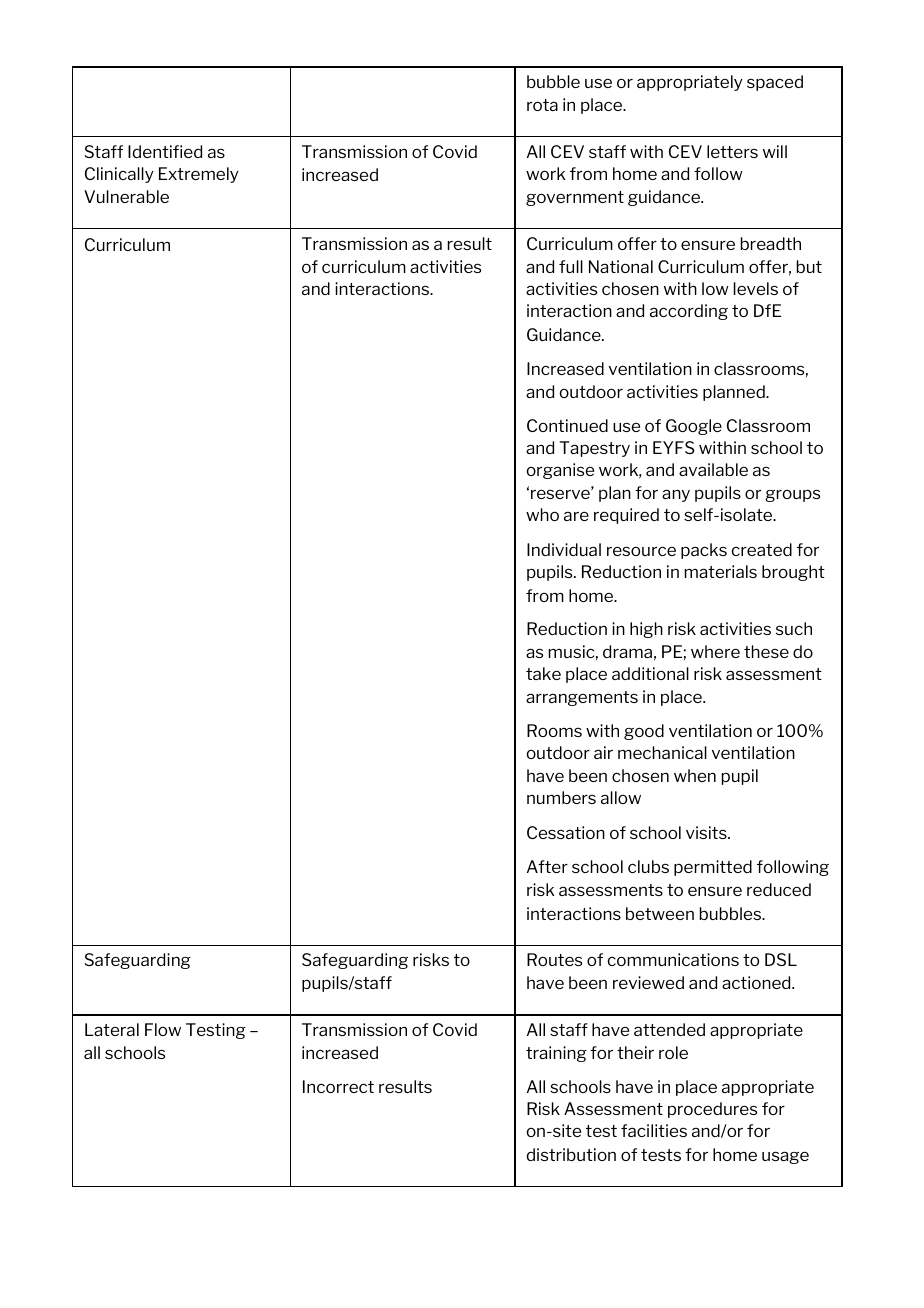 The image size is (924, 1308). What do you see at coordinates (571, 1154) in the screenshot?
I see `distribution` at bounding box center [571, 1154].
